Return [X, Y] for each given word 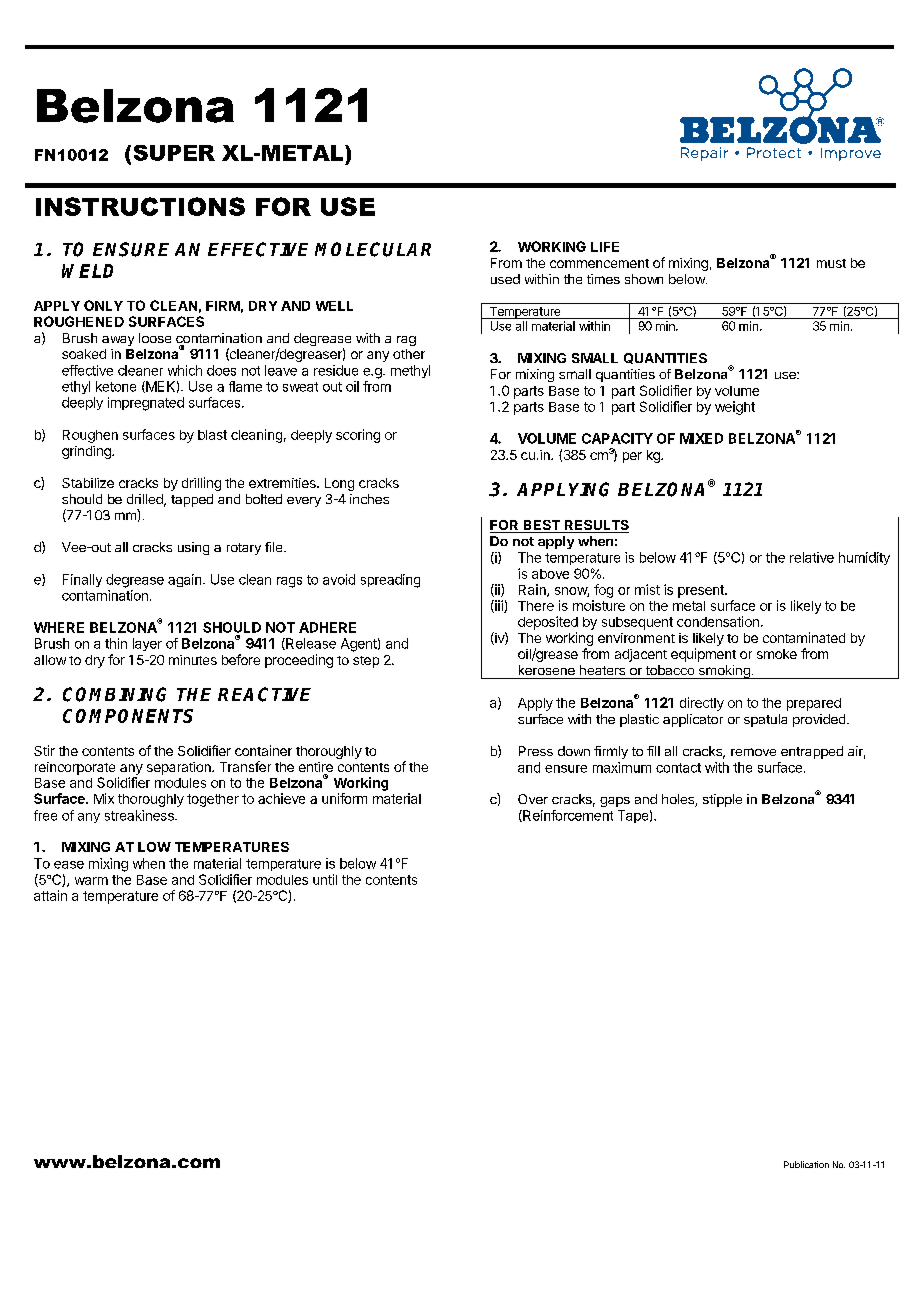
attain [50, 895]
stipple [722, 800]
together [213, 800]
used [505, 279]
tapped [192, 500]
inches [369, 499]
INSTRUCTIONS [140, 206]
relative [812, 557]
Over [533, 799]
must [831, 263]
